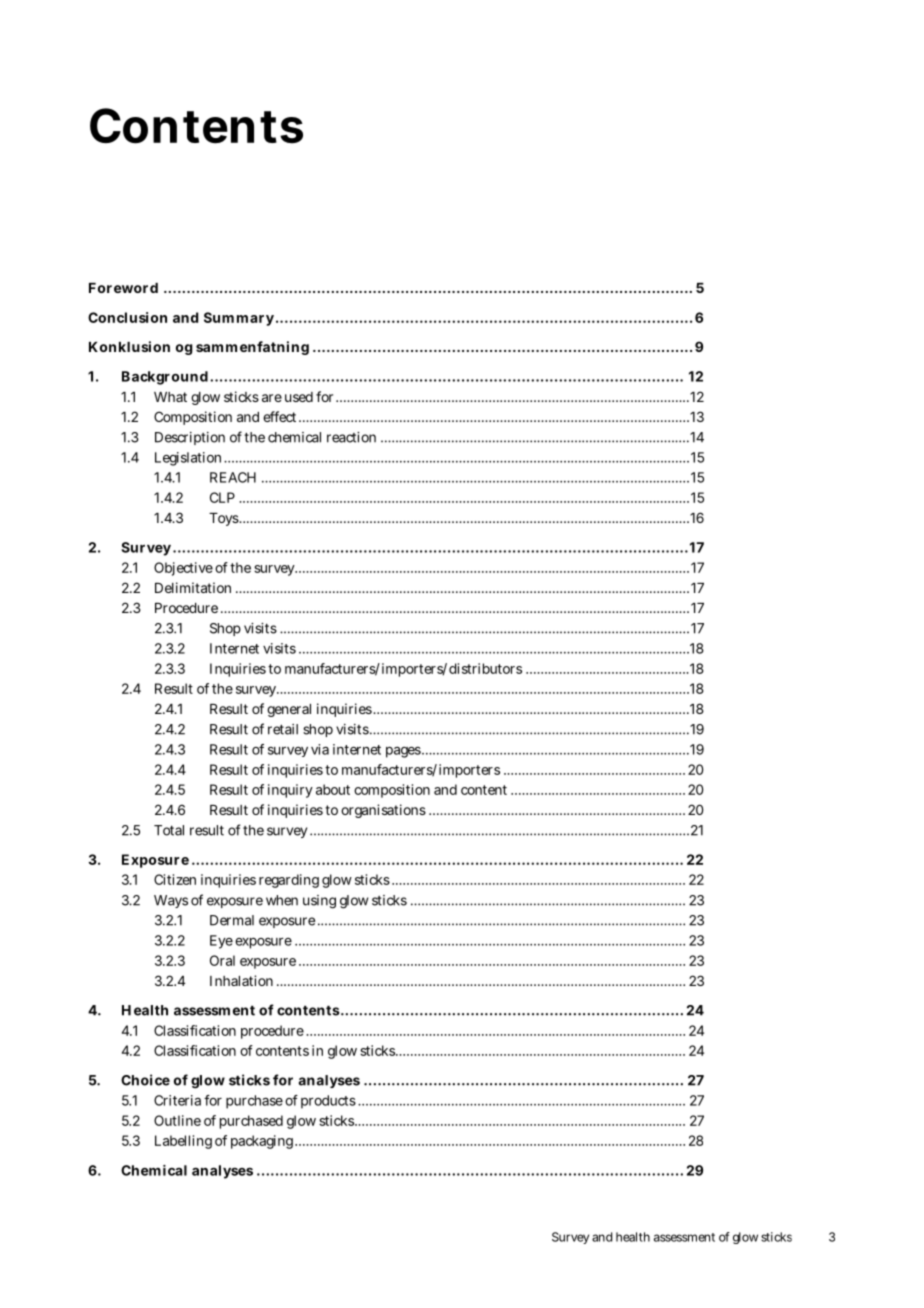 This document has width=924, height=1308. Describe the element at coordinates (177, 1120) in the document. I see `Outline` at that location.
